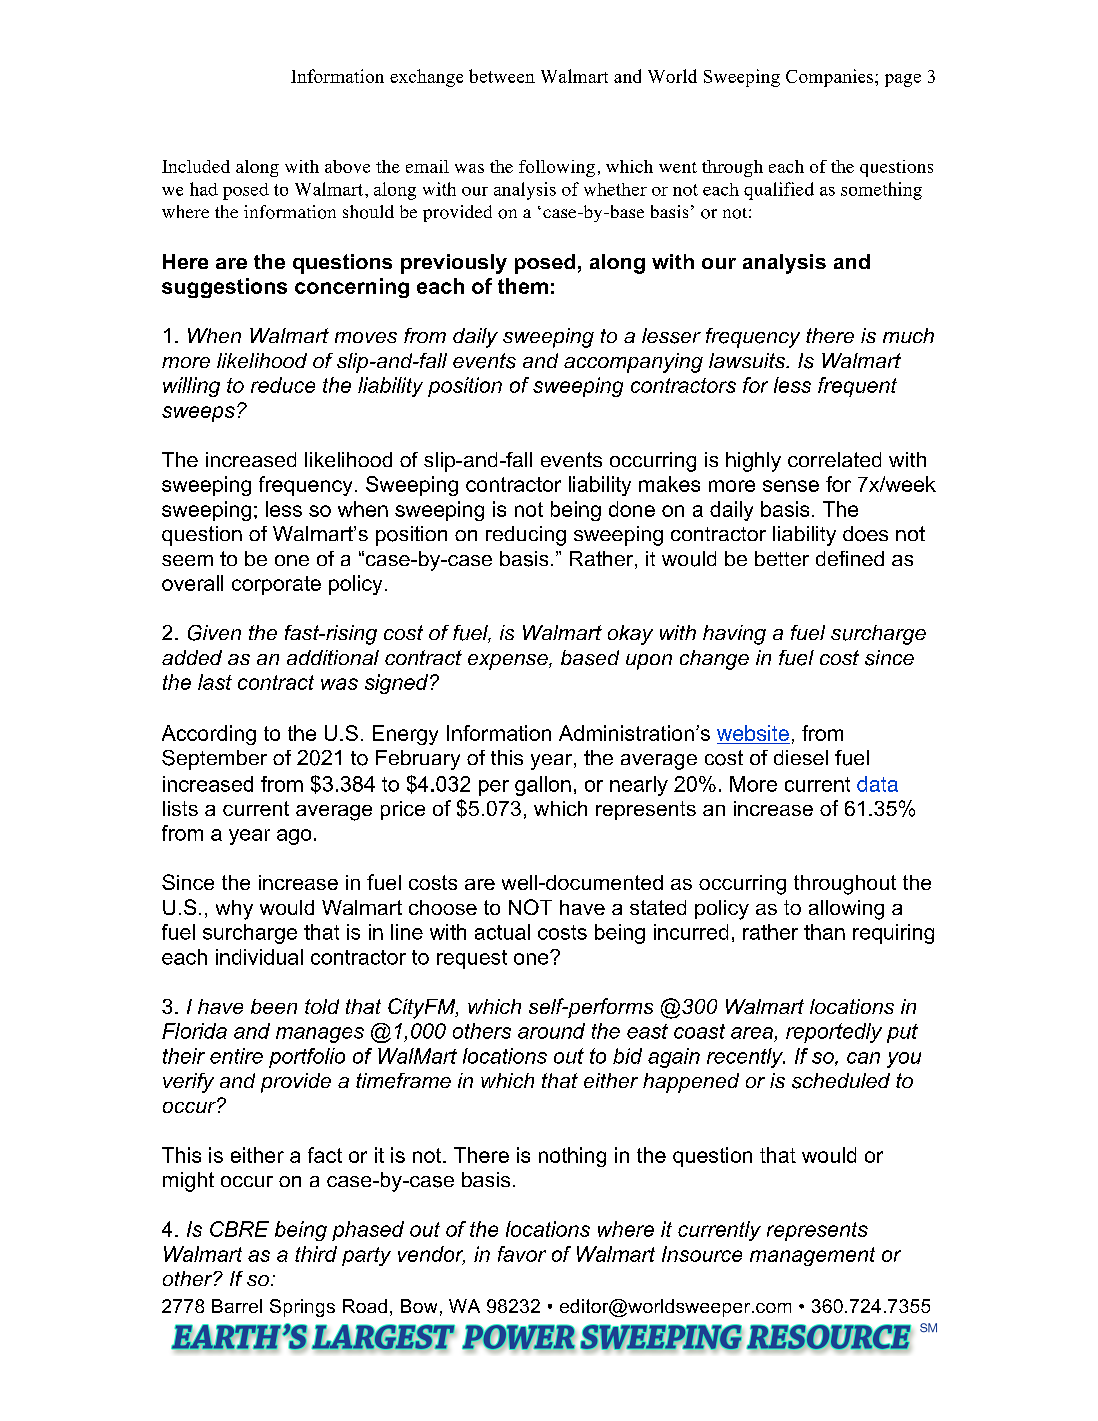 The image size is (1098, 1421). I want to click on favor, so click(522, 1254).
